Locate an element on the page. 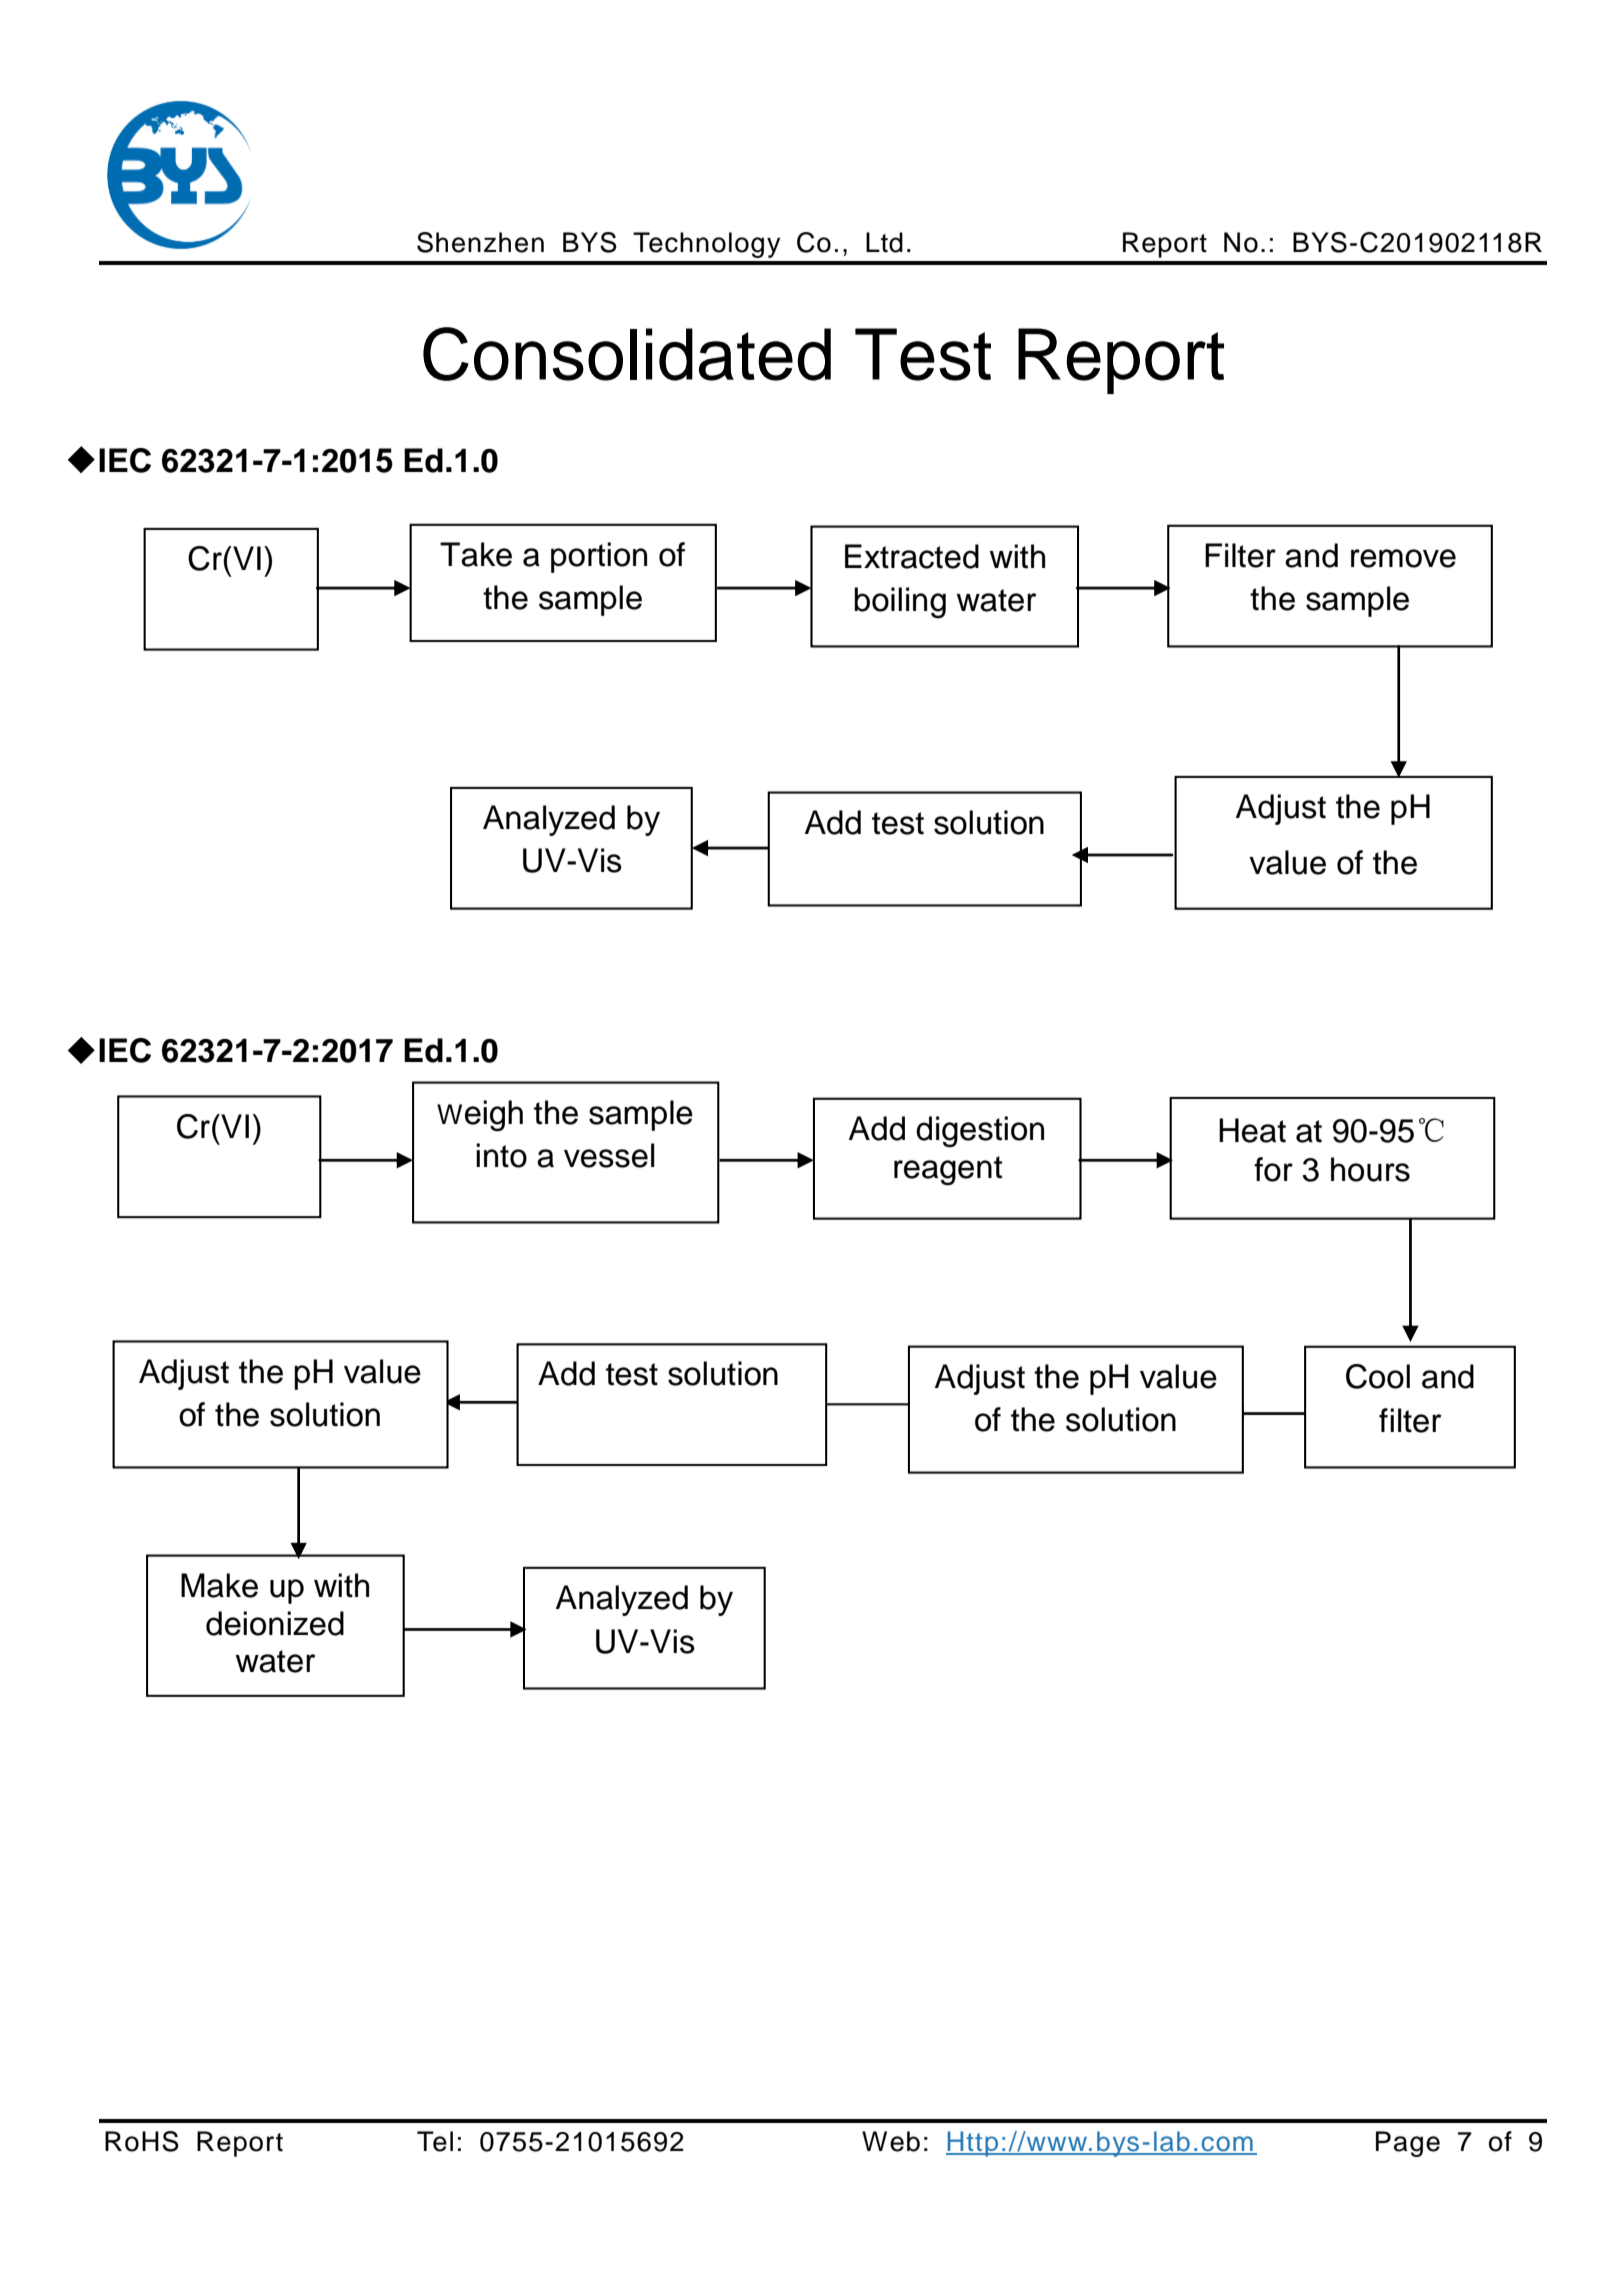 The width and height of the image is (1622, 2291). Ltd is located at coordinates (884, 242).
